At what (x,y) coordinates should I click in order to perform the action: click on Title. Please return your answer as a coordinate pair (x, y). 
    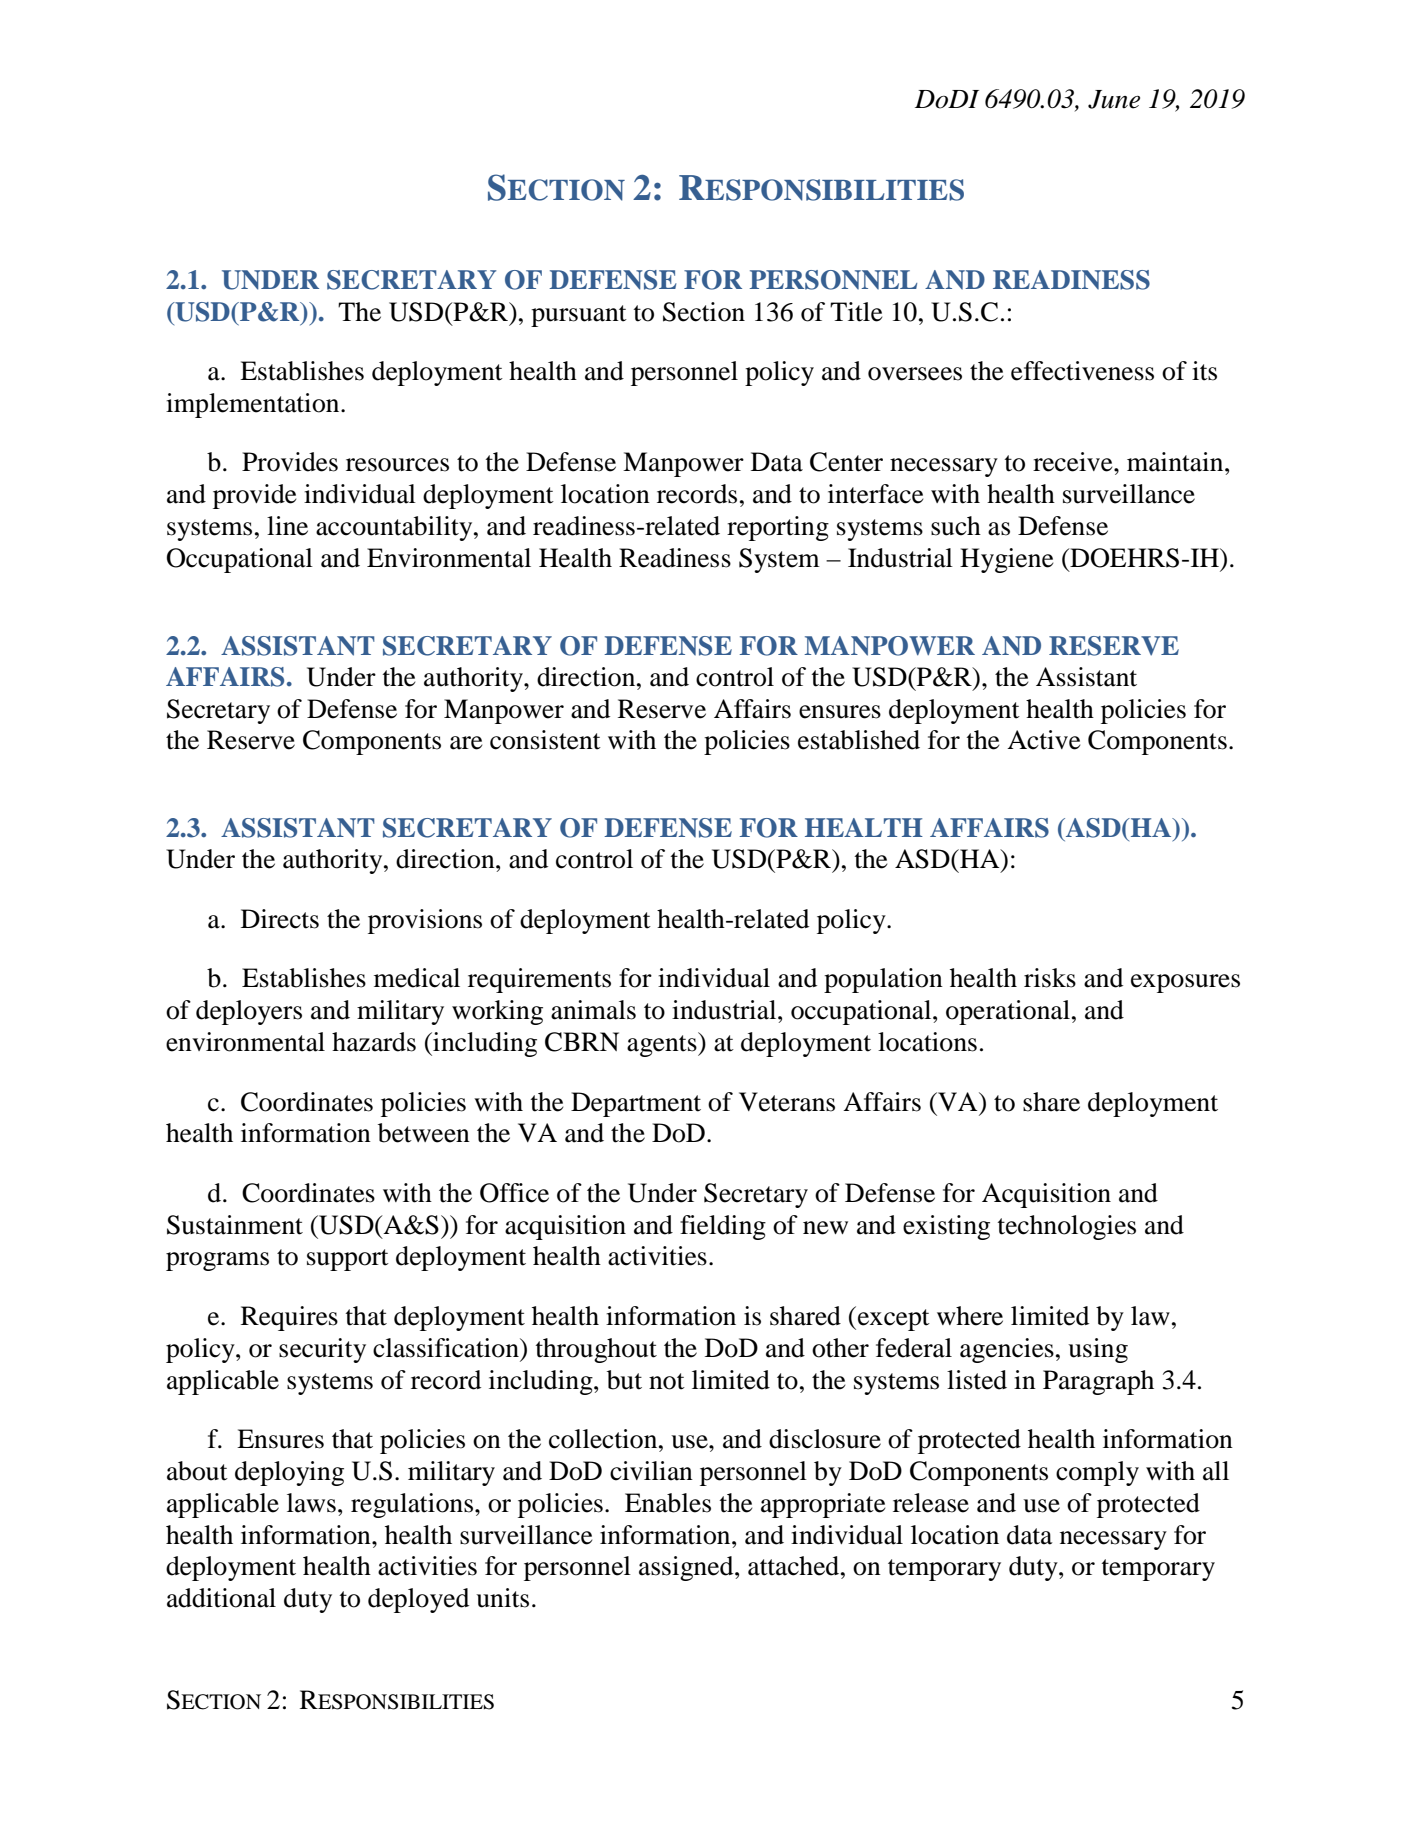
    Looking at the image, I should click on (856, 312).
